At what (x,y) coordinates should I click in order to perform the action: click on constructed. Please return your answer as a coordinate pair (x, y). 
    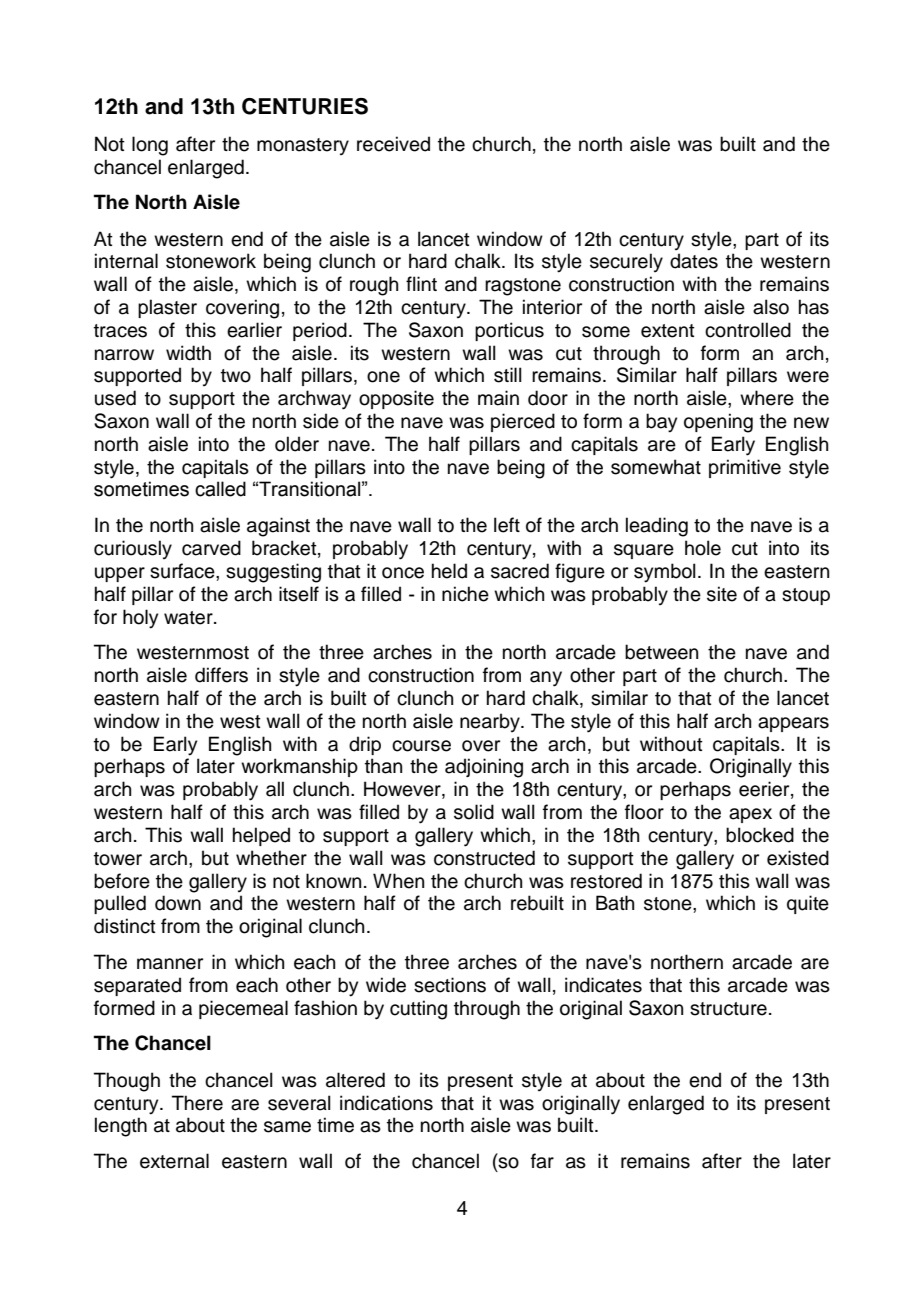
    Looking at the image, I should click on (484, 858).
